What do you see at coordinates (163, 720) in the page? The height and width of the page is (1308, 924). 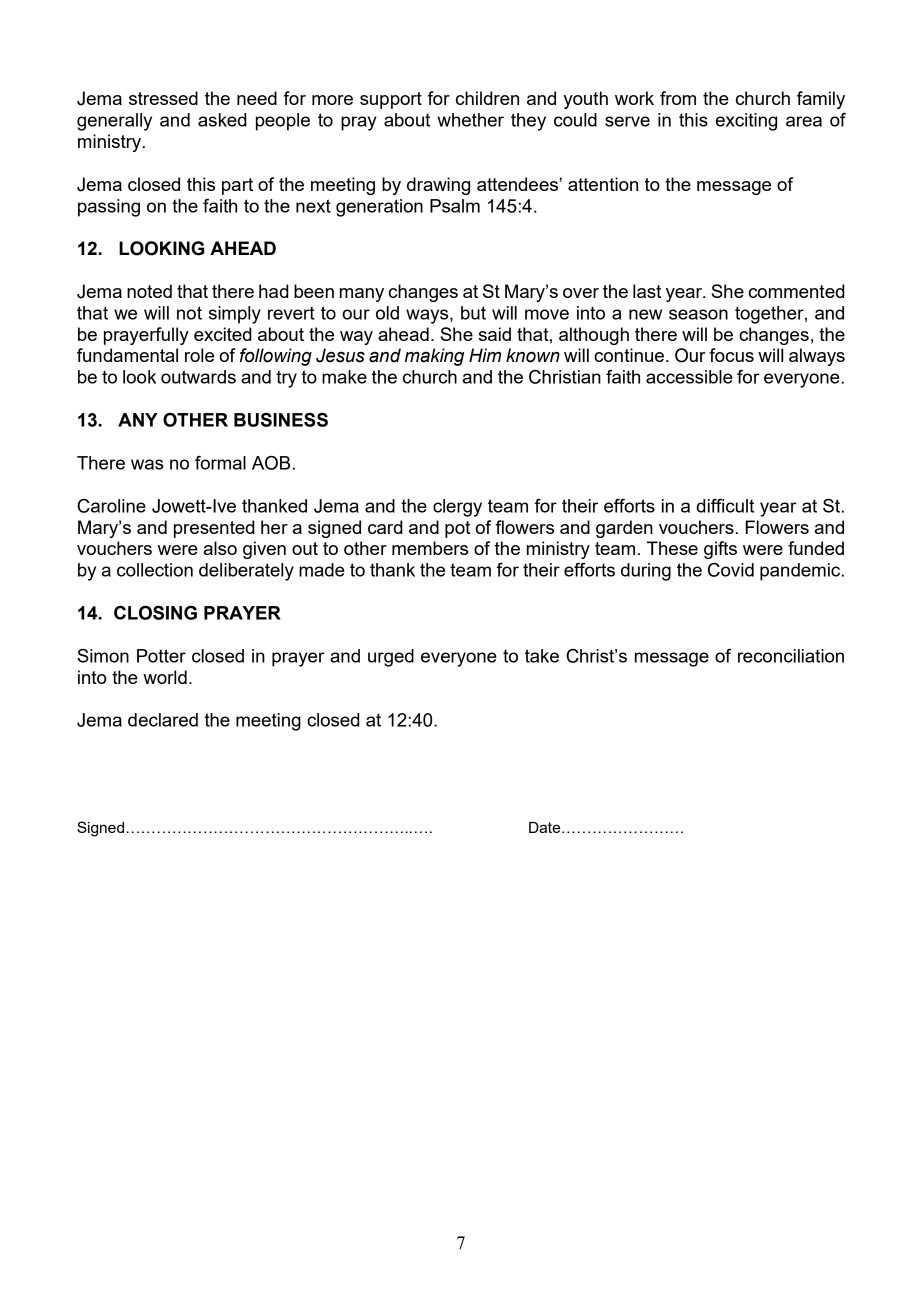 I see `declared` at bounding box center [163, 720].
